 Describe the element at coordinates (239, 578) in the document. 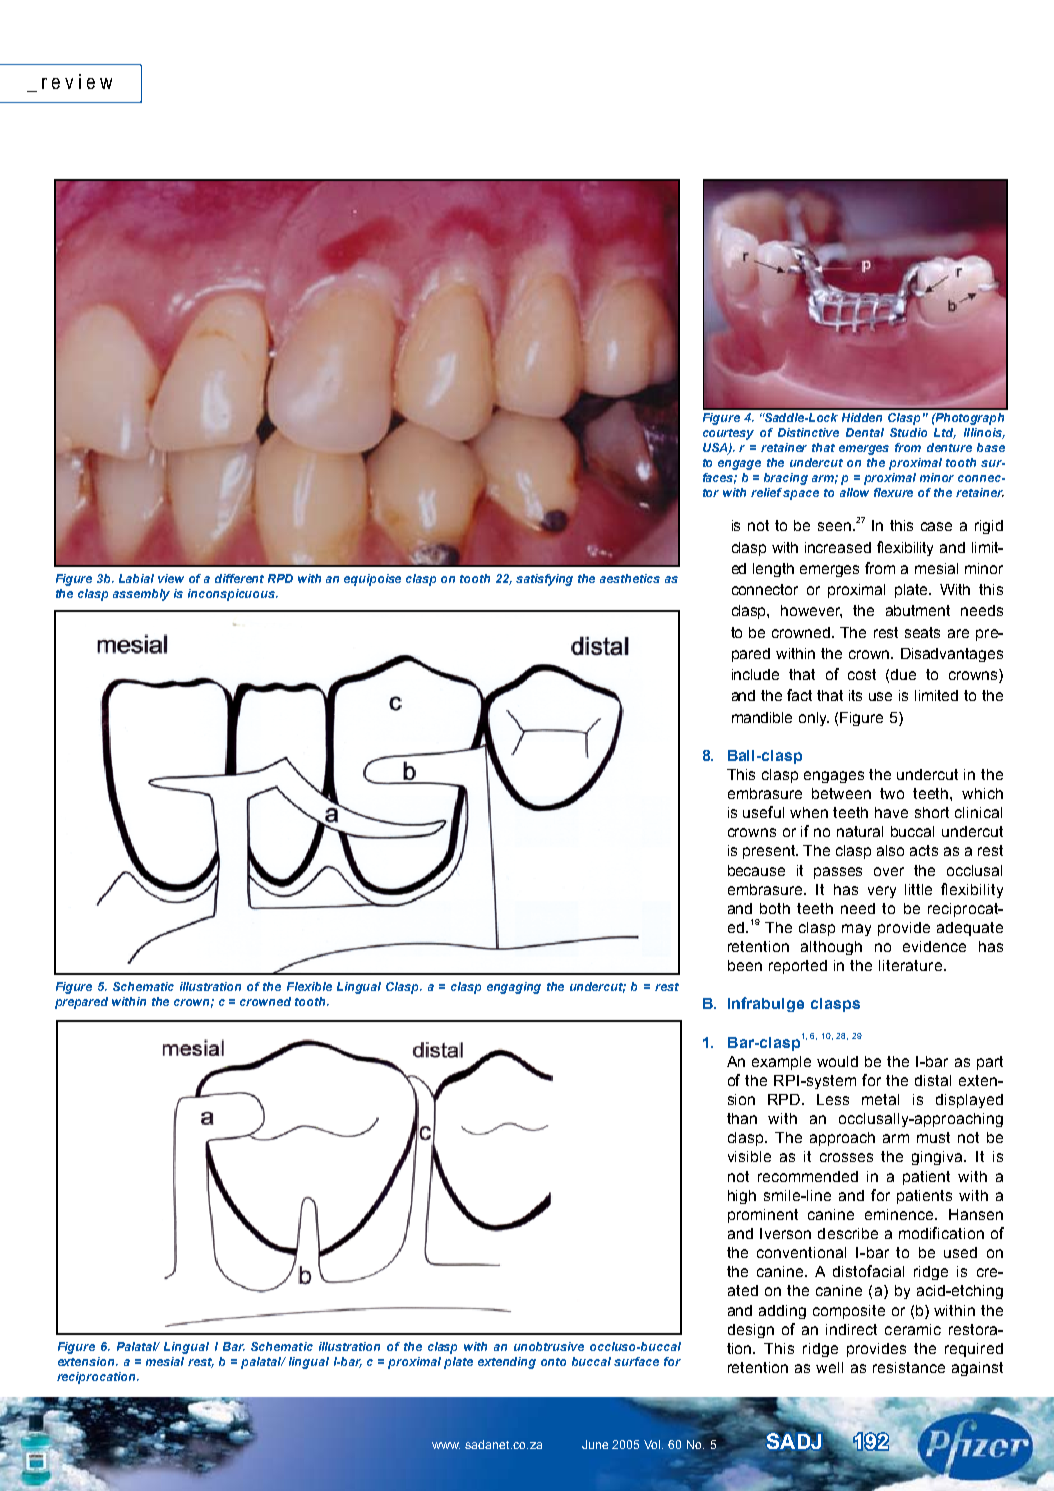

I see `different` at that location.
